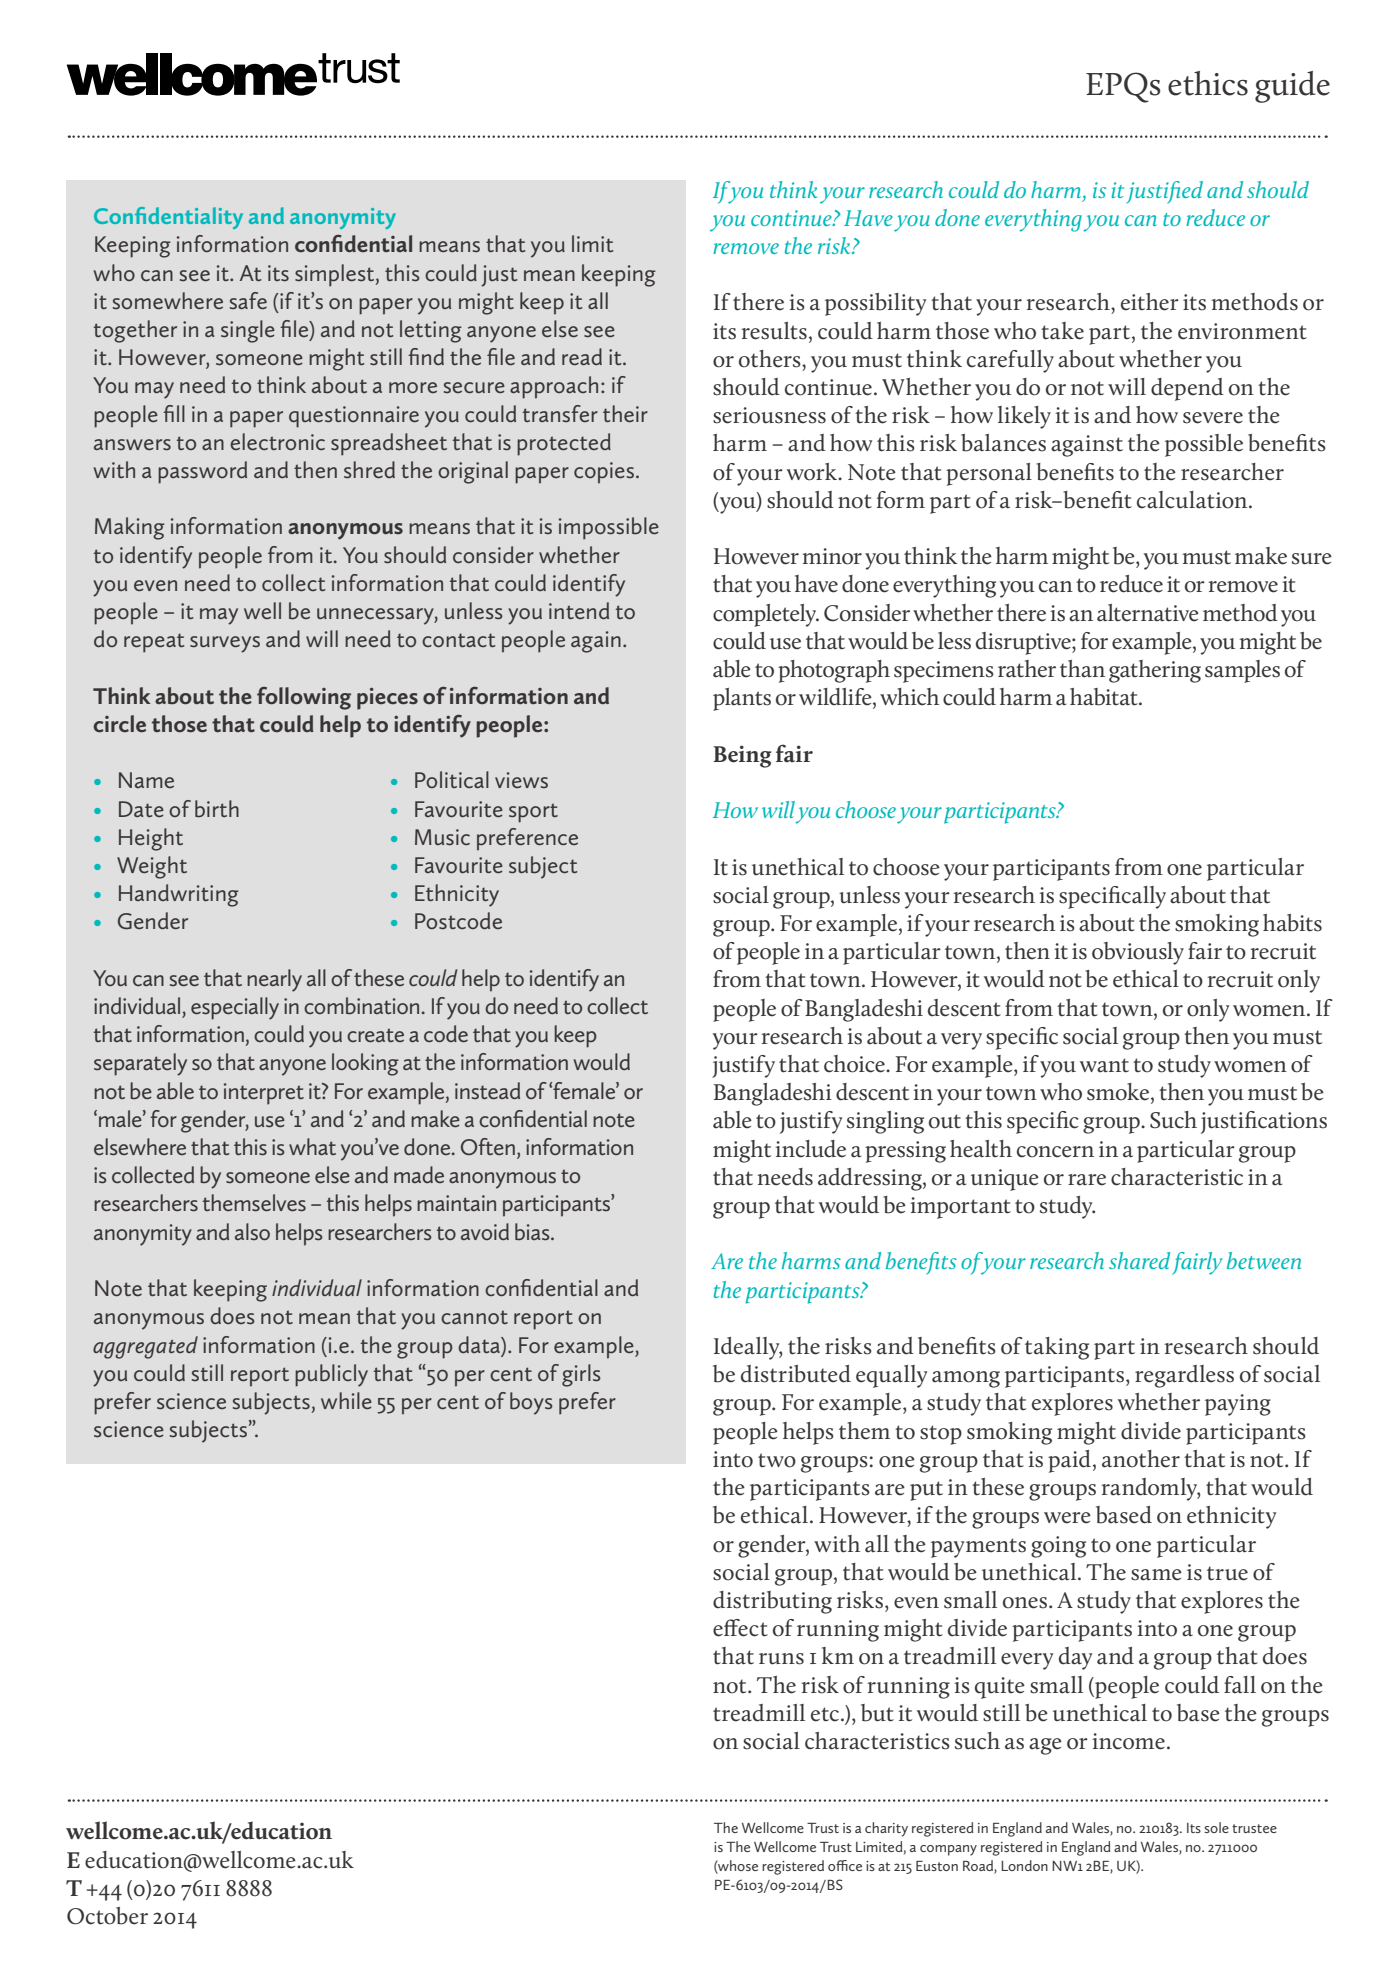  What do you see at coordinates (1138, 953) in the page?
I see `obviously` at bounding box center [1138, 953].
